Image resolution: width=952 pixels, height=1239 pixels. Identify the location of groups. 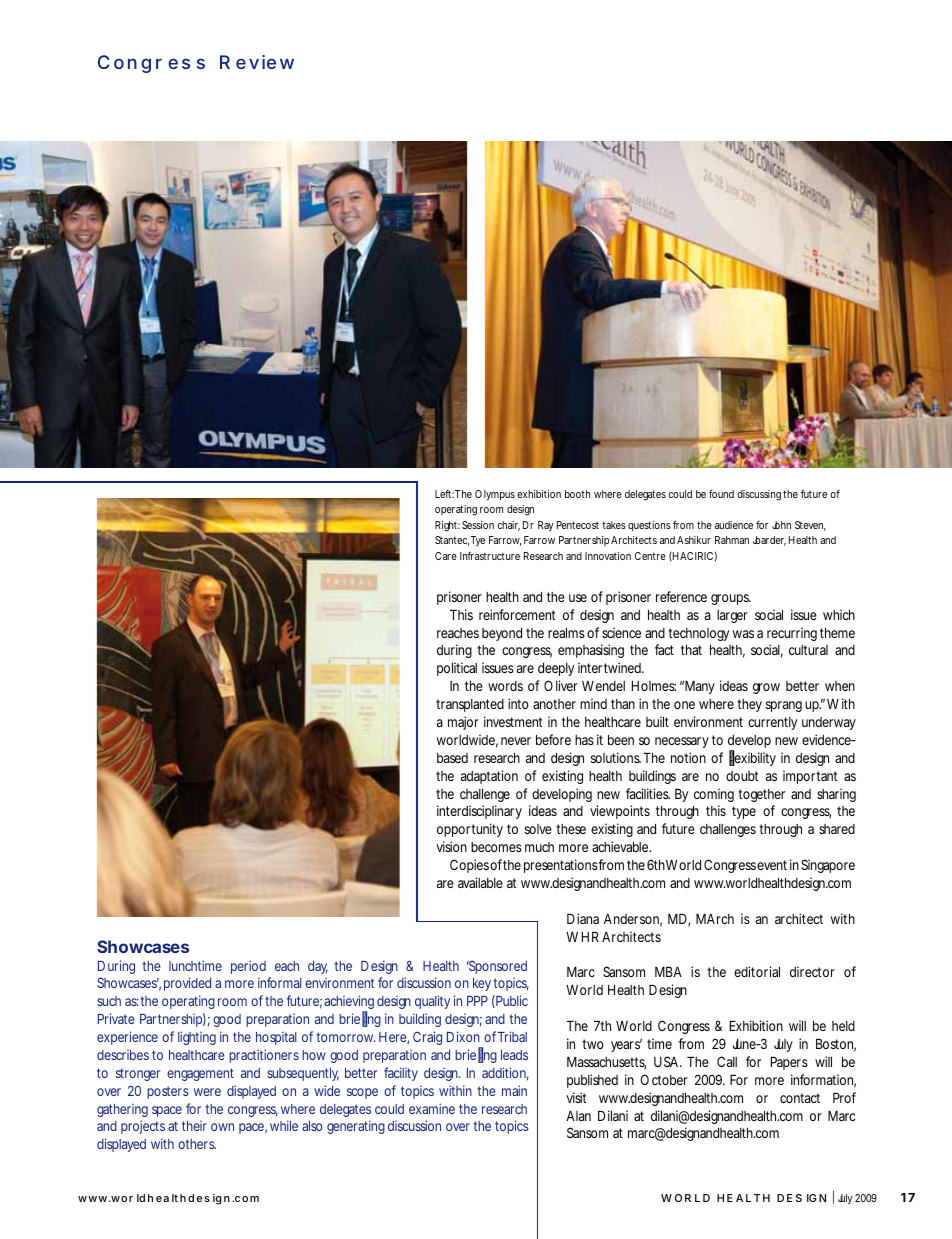
(731, 599).
